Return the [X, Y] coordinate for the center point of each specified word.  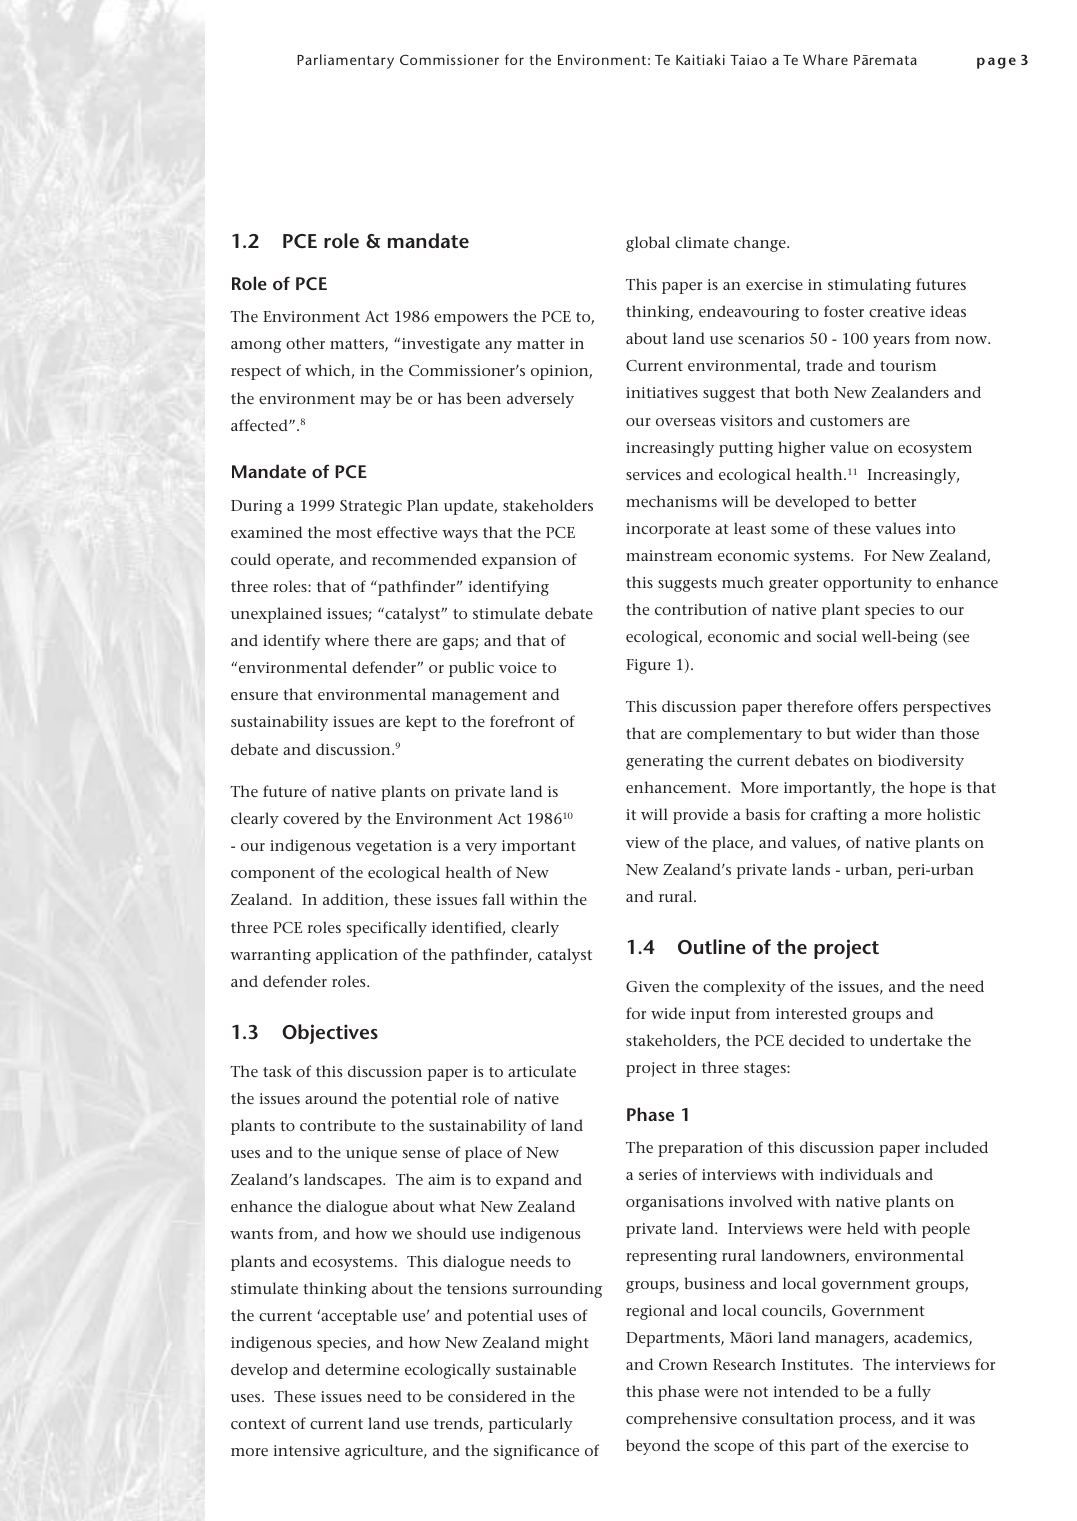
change [761, 244]
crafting [839, 816]
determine [362, 1369]
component [273, 875]
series [658, 1174]
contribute [338, 1125]
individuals [860, 1174]
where [347, 640]
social [837, 636]
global [648, 244]
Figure [648, 666]
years [891, 342]
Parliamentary [345, 61]
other [305, 343]
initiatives [662, 392]
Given [648, 986]
